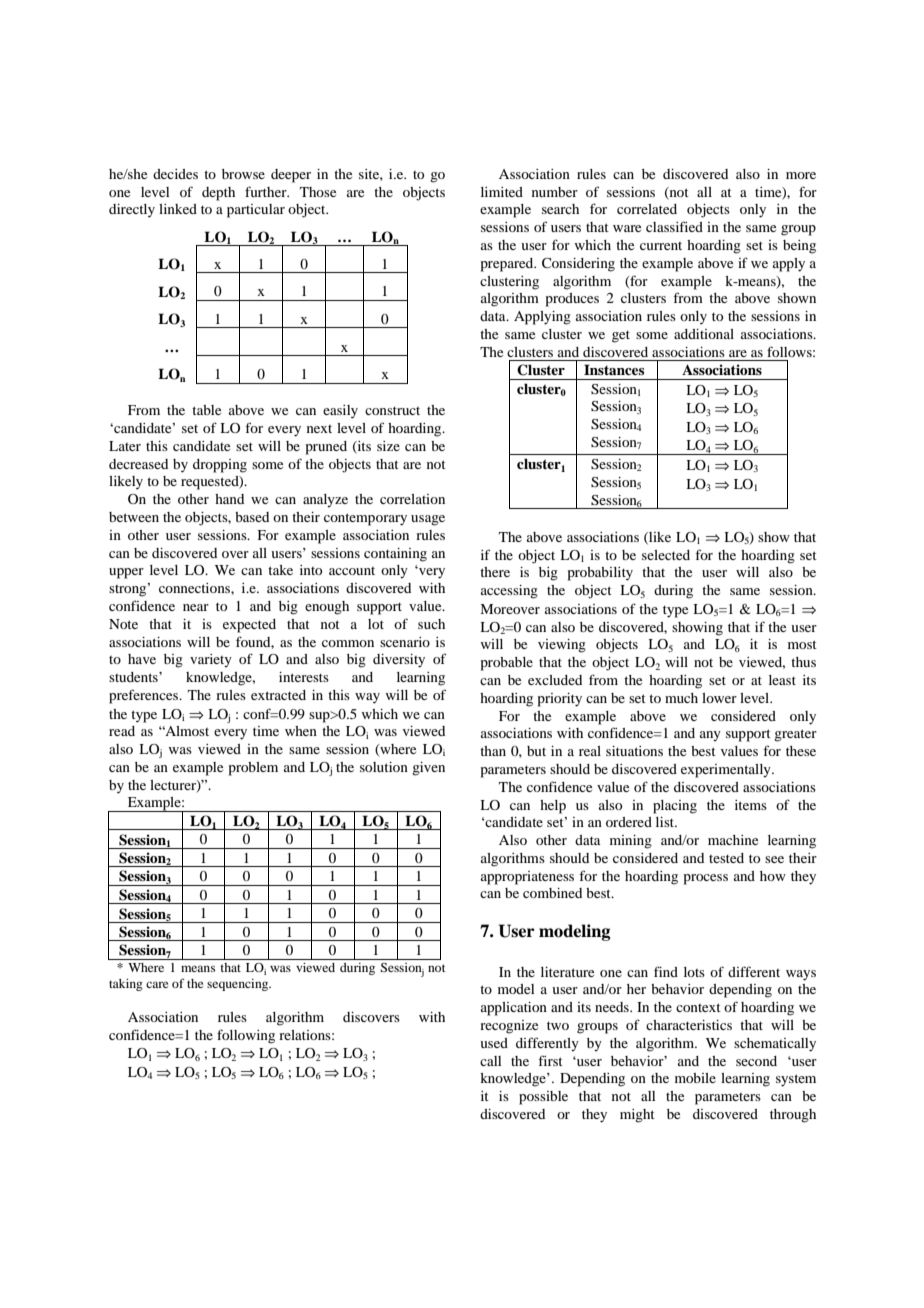  What do you see at coordinates (719, 698) in the image?
I see `lower` at bounding box center [719, 698].
